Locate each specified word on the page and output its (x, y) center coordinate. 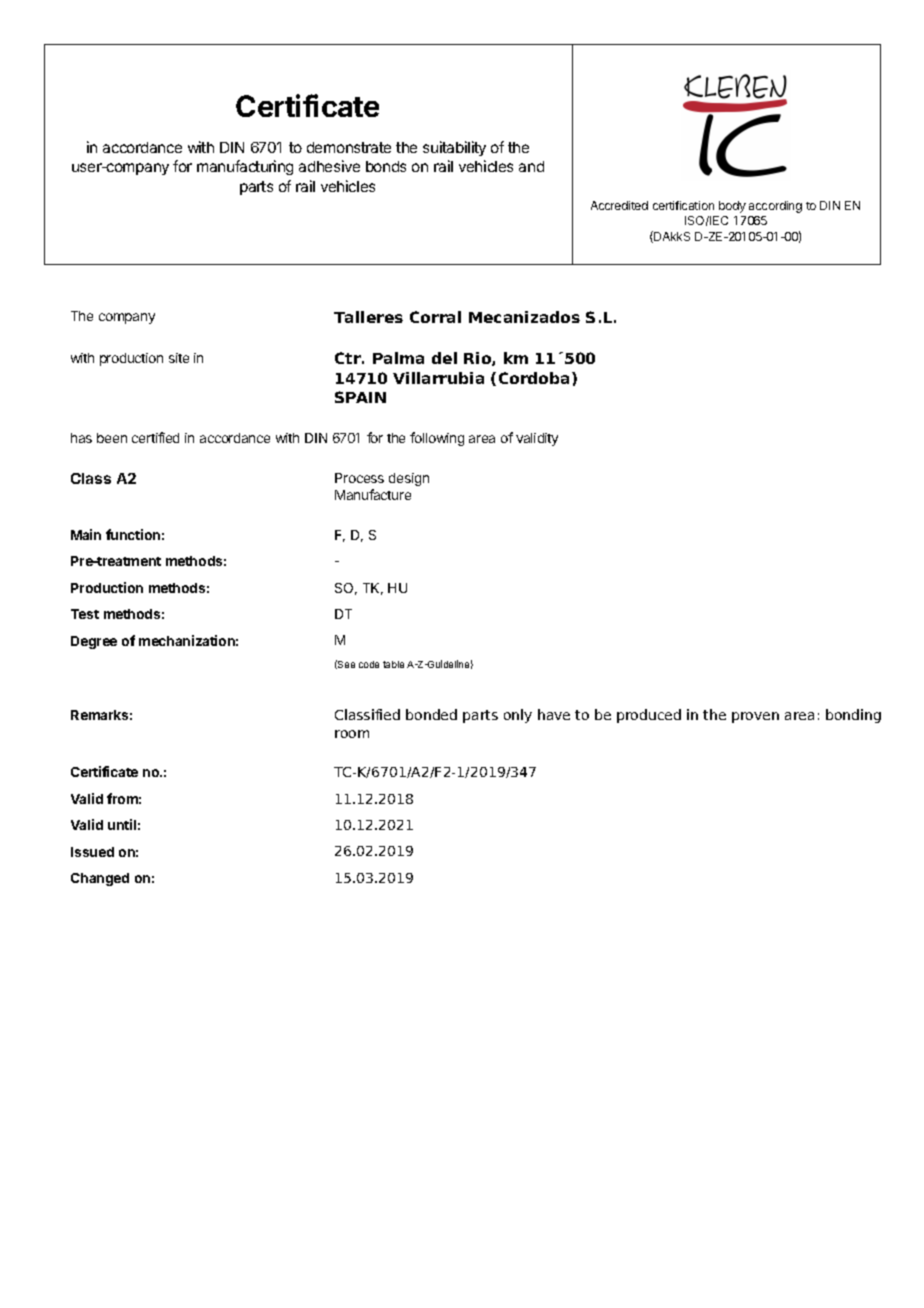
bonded (431, 714)
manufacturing (245, 167)
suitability (454, 148)
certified (155, 437)
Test (85, 614)
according (775, 207)
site (179, 358)
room (352, 734)
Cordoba (534, 378)
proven (755, 717)
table (393, 664)
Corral (435, 317)
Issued (92, 852)
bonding (853, 716)
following (437, 439)
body (732, 207)
